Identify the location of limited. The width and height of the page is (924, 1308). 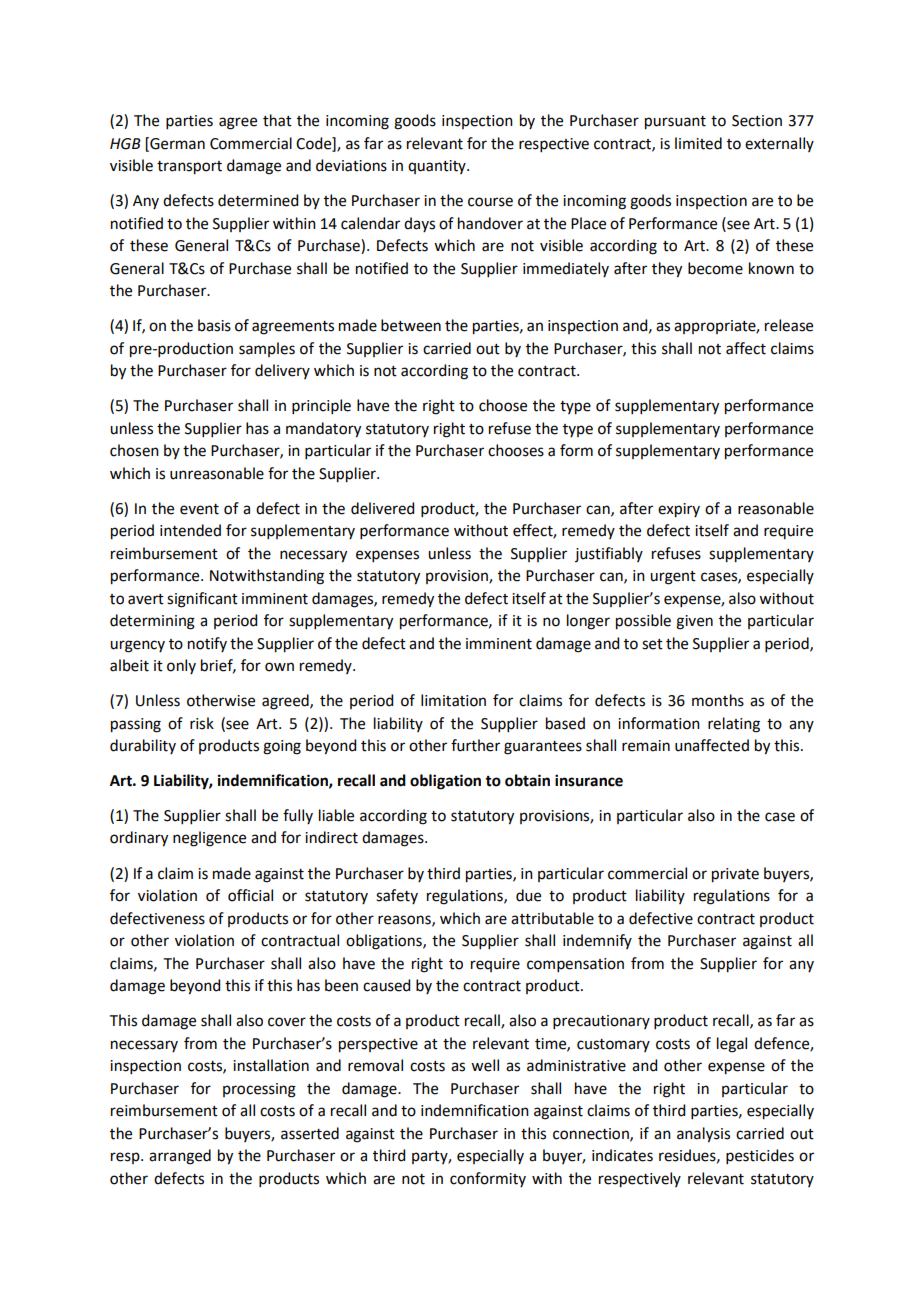
(698, 143).
